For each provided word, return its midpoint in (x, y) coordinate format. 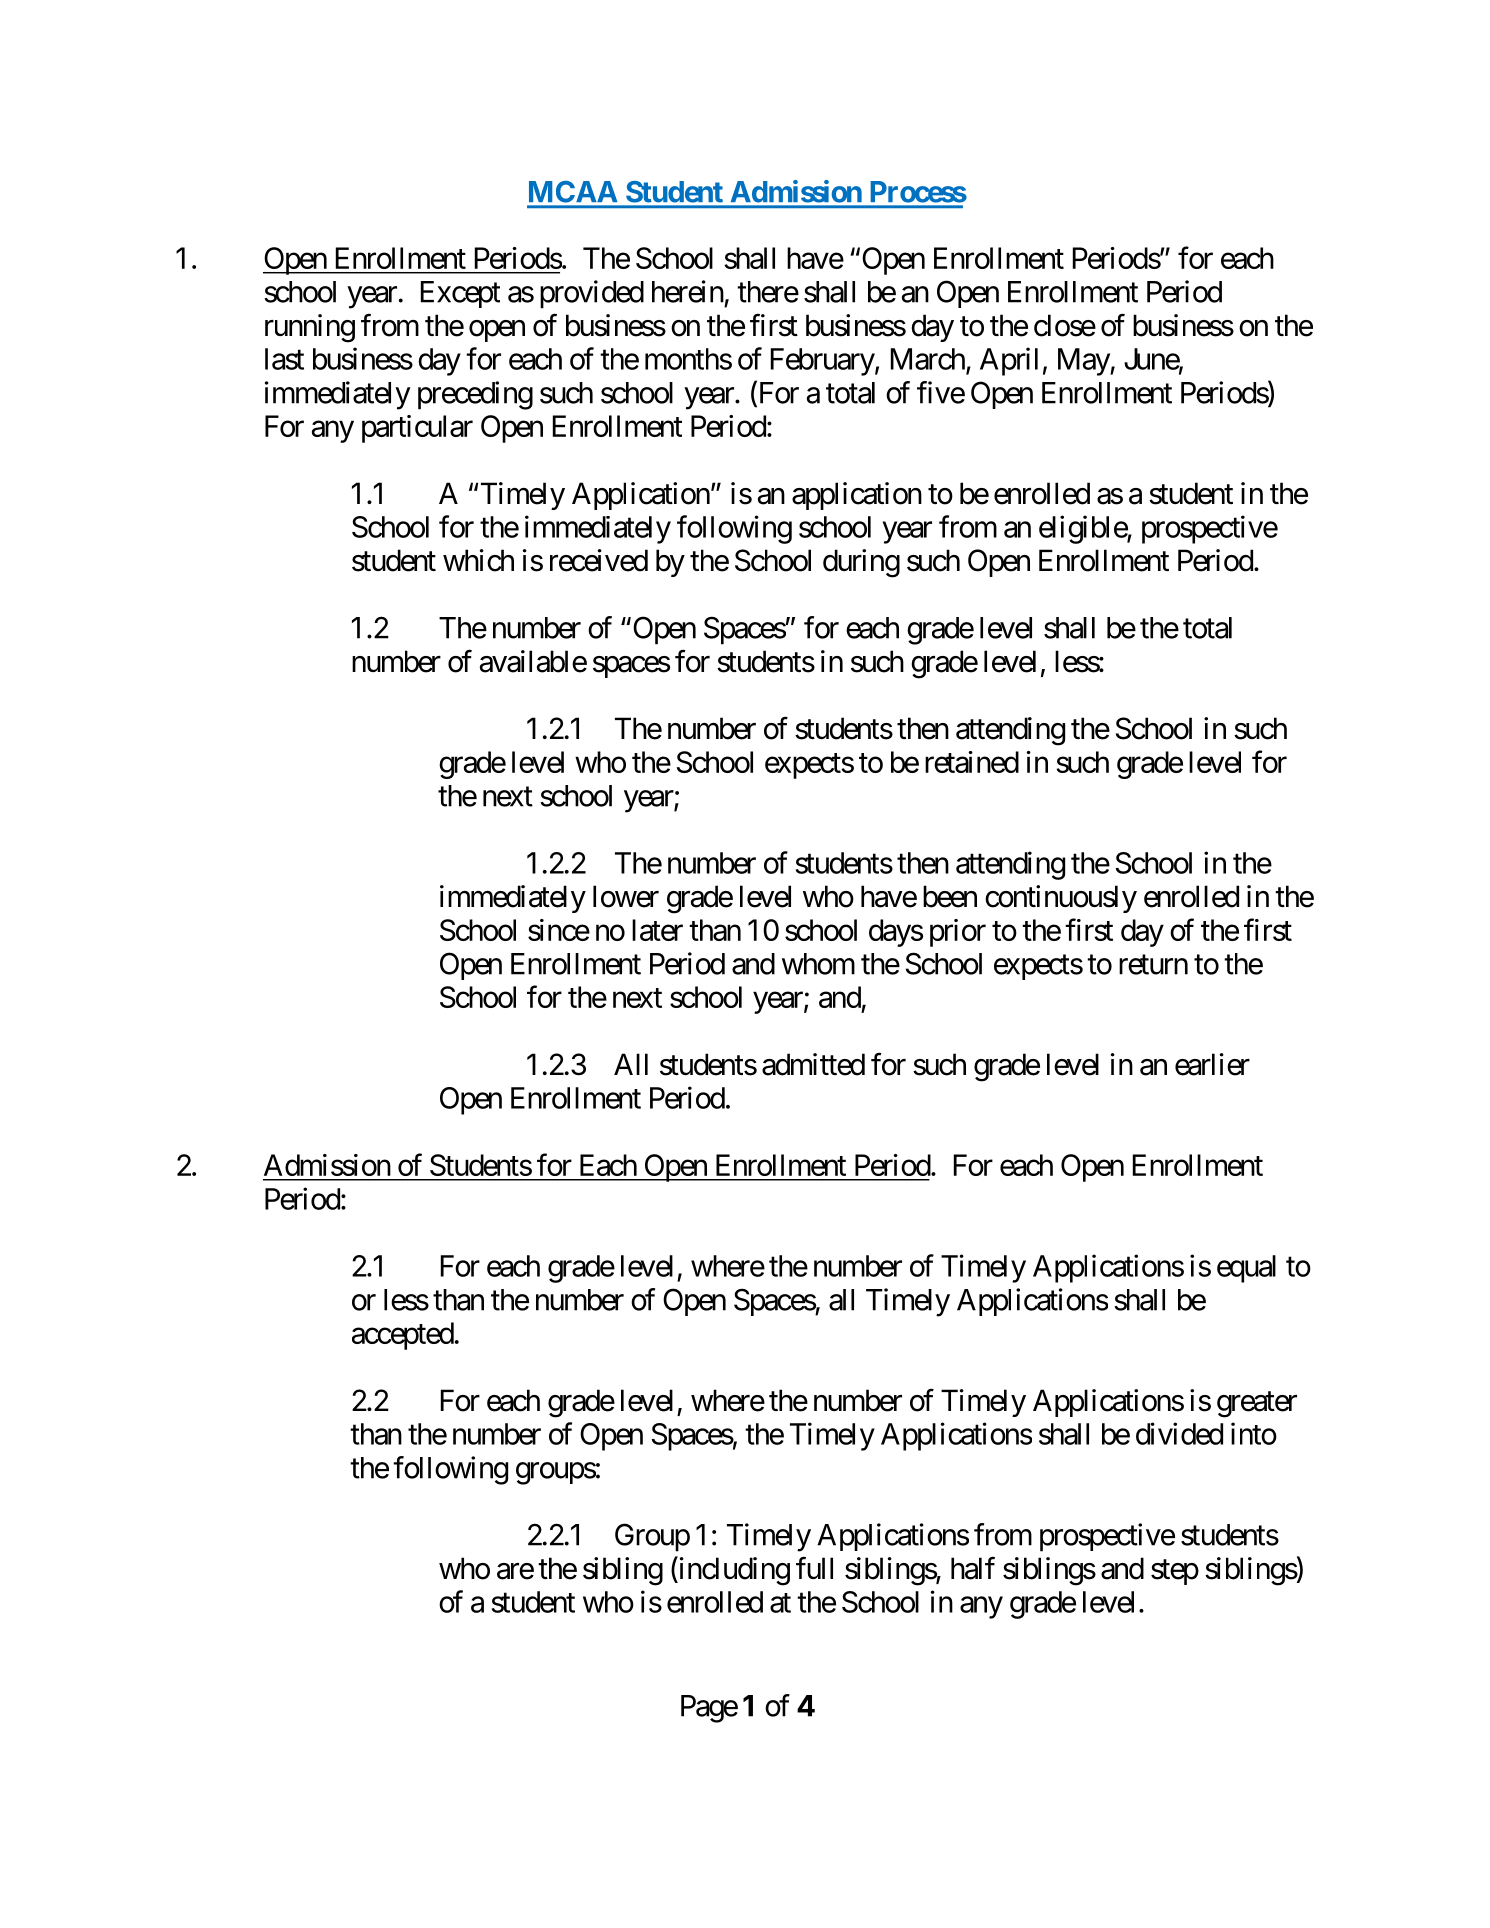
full (814, 1567)
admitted (813, 1064)
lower (626, 896)
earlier (1212, 1064)
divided (1179, 1433)
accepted (403, 1336)
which (478, 560)
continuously (1061, 899)
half (973, 1568)
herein (688, 291)
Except (460, 294)
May (1084, 362)
